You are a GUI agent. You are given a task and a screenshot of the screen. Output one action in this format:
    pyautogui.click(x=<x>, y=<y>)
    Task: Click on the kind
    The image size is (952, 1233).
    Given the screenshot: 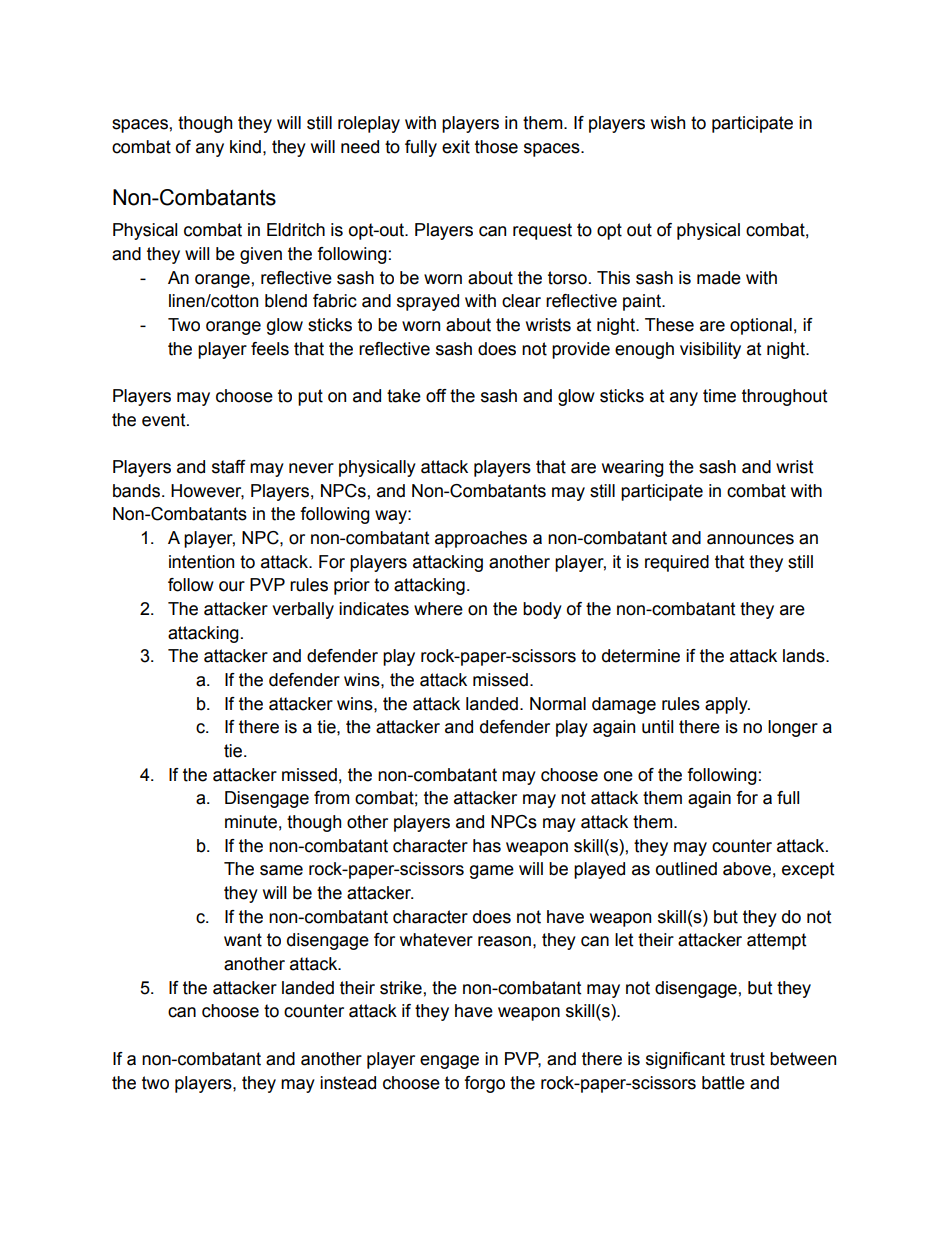 What is the action you would take?
    pyautogui.click(x=245, y=147)
